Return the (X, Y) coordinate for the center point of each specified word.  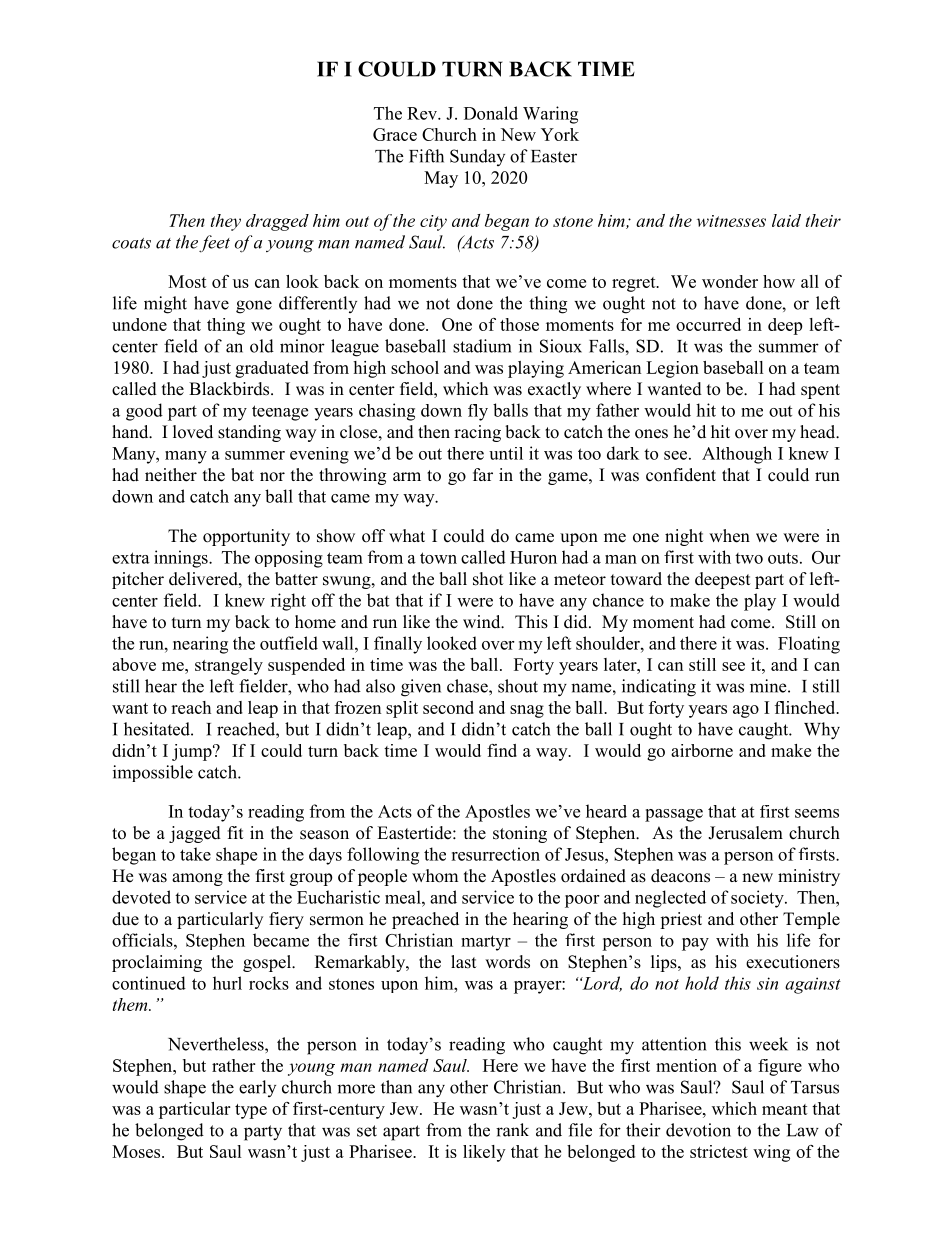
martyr (486, 943)
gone (254, 307)
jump (193, 752)
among (197, 879)
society (758, 899)
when (729, 536)
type (251, 1111)
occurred (708, 324)
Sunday (477, 157)
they (226, 222)
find (502, 750)
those (519, 324)
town (438, 558)
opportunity (246, 537)
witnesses (731, 221)
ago (746, 711)
